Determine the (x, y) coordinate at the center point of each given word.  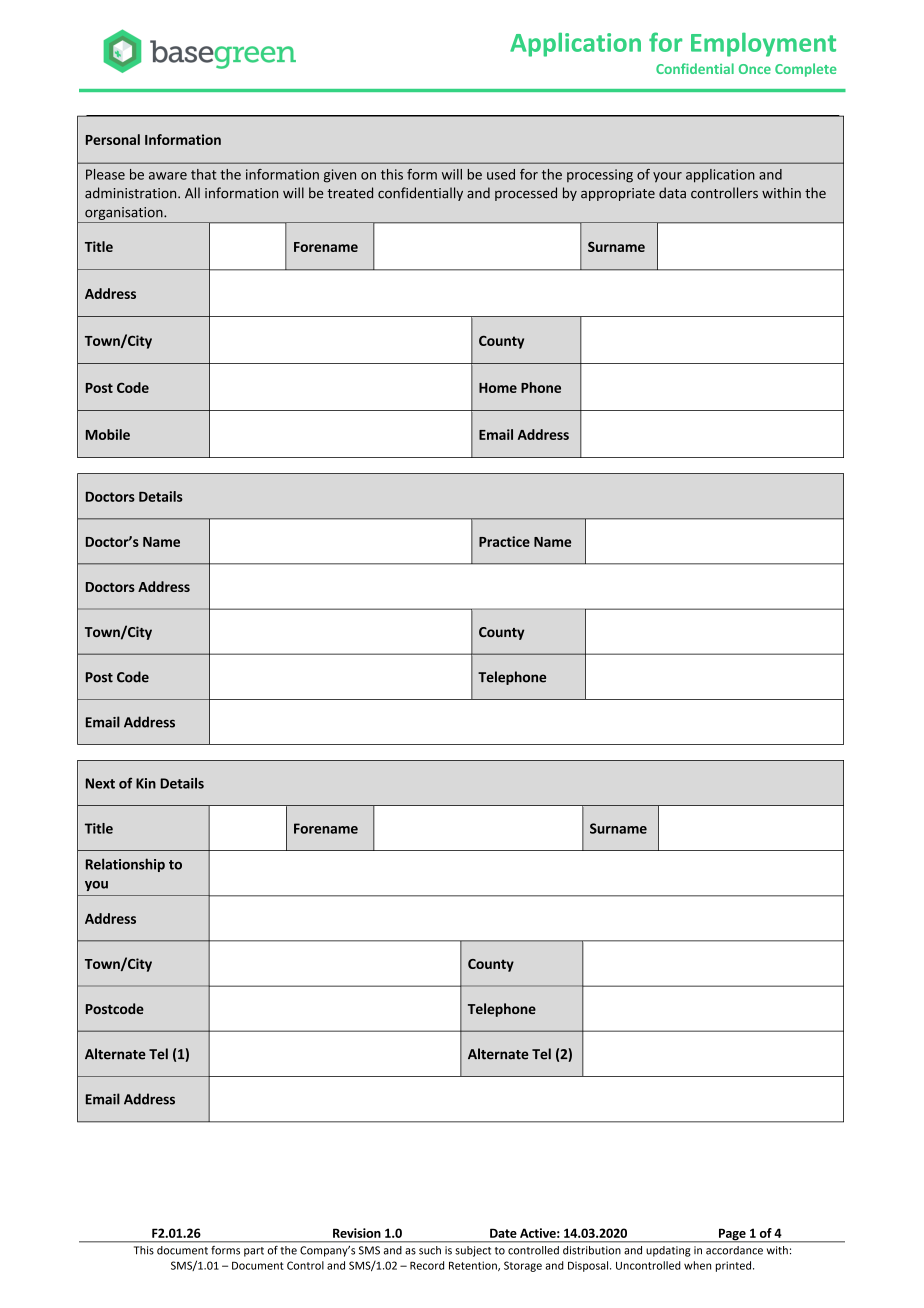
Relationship (125, 865)
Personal (113, 139)
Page (732, 1235)
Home (498, 388)
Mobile (108, 434)
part (254, 1252)
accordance (734, 1250)
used (501, 174)
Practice (504, 541)
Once (755, 69)
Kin (146, 783)
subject (473, 1251)
